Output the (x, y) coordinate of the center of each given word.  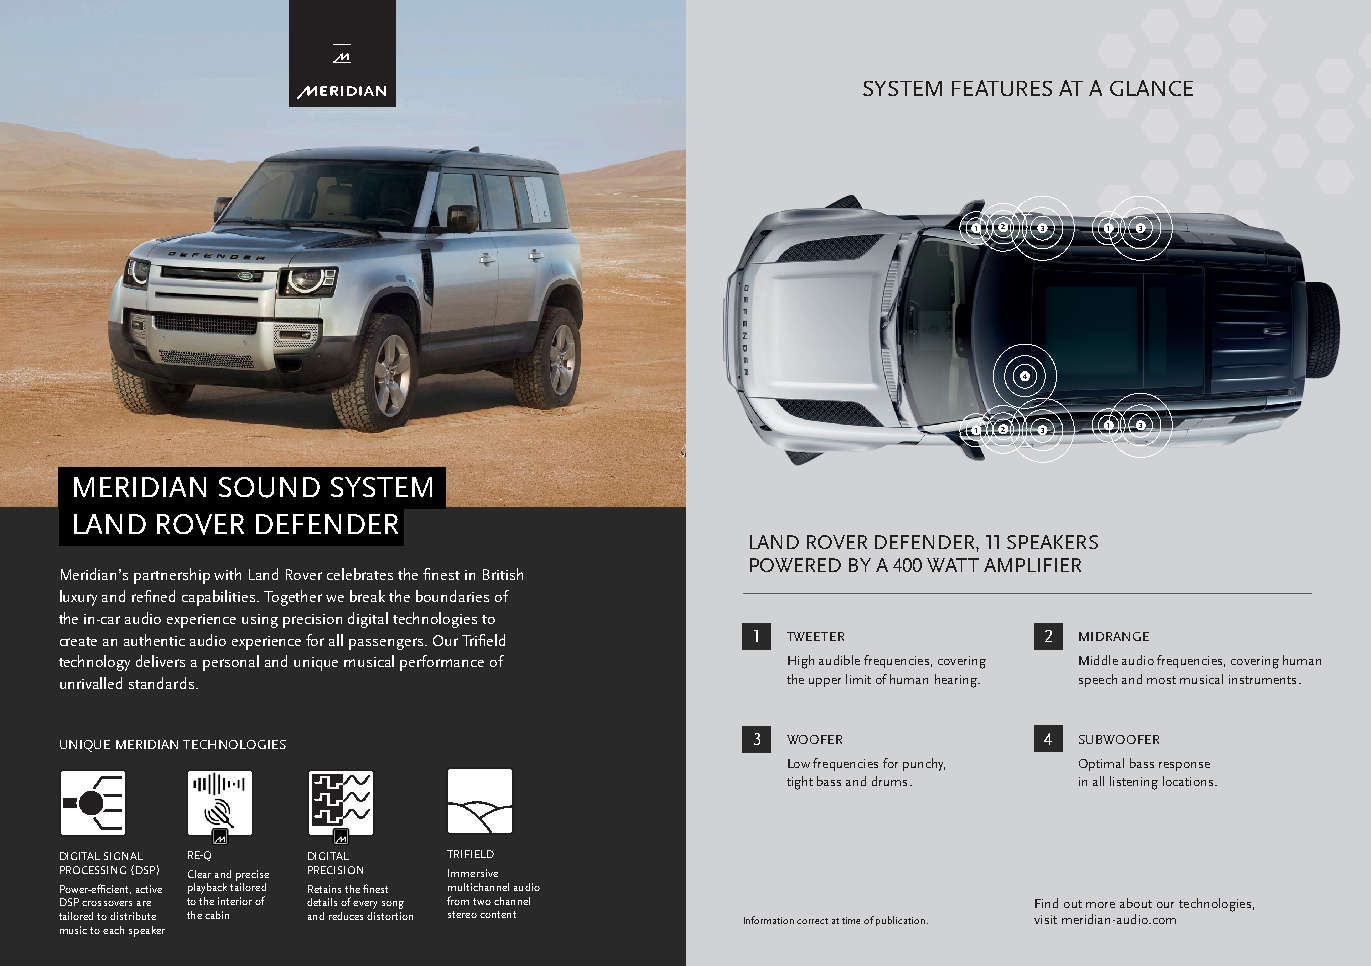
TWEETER (815, 636)
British (503, 574)
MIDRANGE (1114, 636)
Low (799, 763)
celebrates (360, 574)
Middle (1098, 660)
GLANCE (1151, 88)
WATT (953, 565)
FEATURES (1002, 88)
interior (235, 901)
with (227, 574)
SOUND (269, 487)
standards (161, 683)
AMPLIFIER (1032, 565)
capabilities (220, 598)
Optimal (1101, 764)
